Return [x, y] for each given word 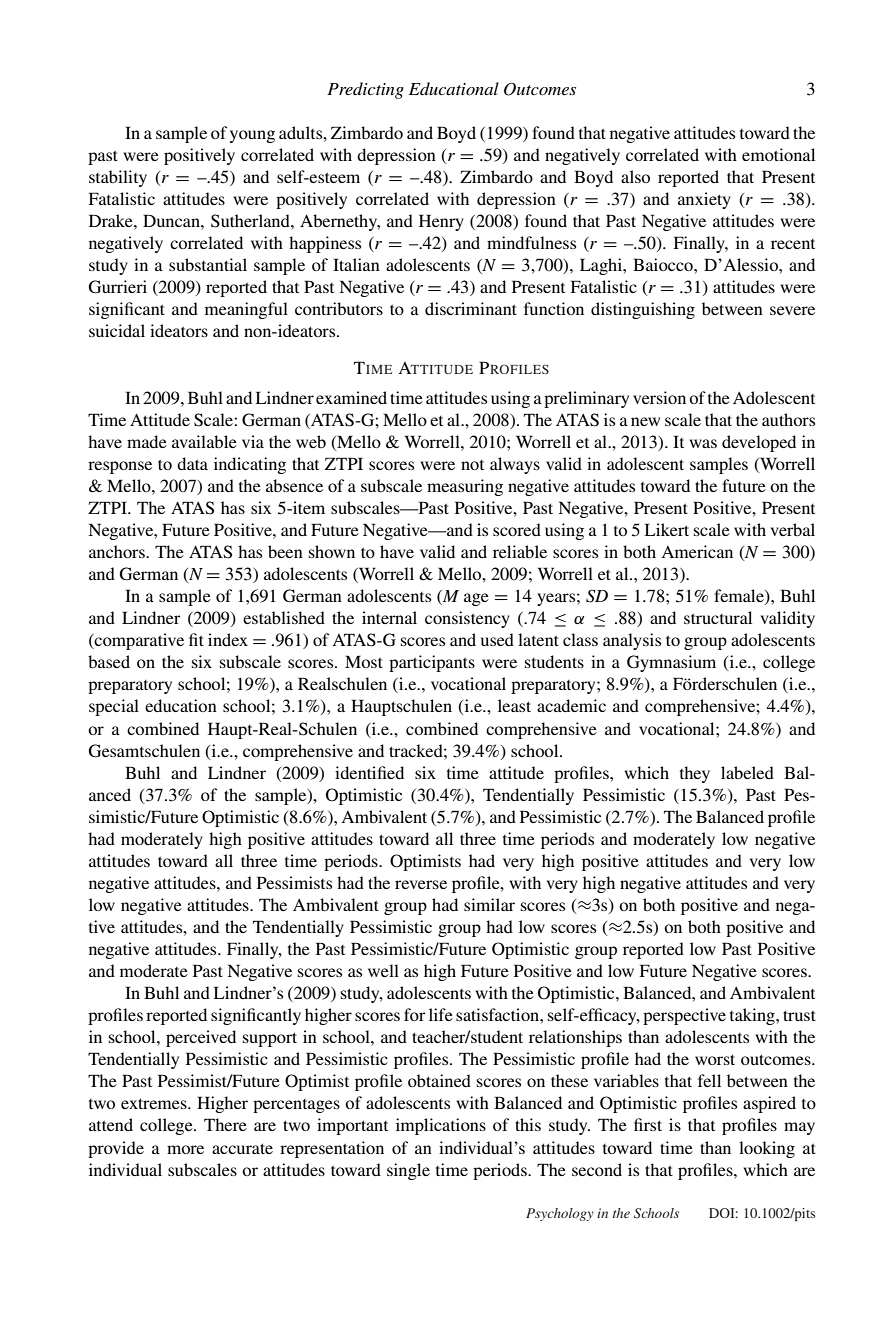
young [252, 136]
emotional [778, 154]
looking [767, 1149]
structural [718, 617]
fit [196, 639]
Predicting [365, 90]
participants [432, 663]
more [185, 1149]
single [408, 1171]
